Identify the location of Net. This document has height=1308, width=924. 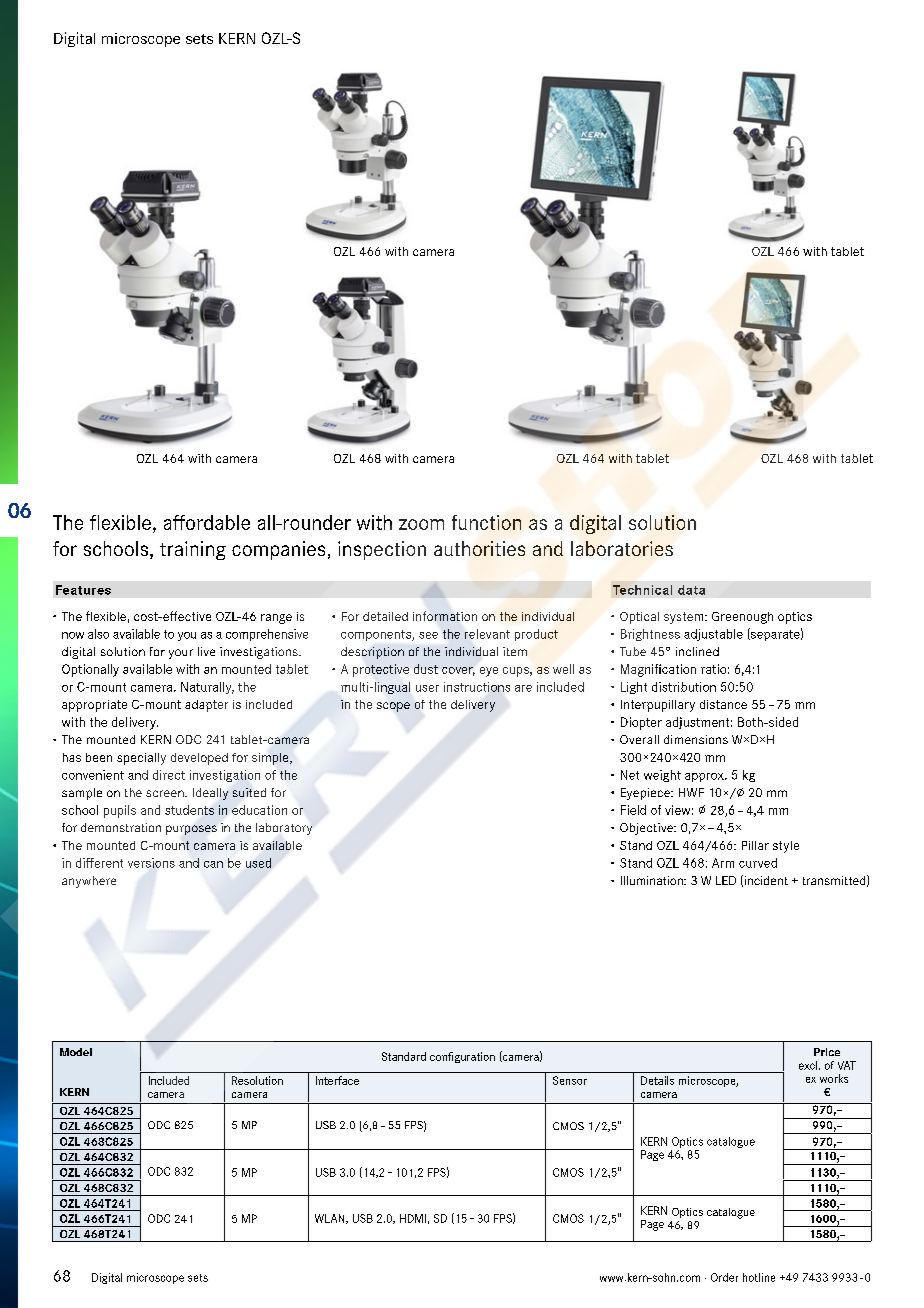
(630, 775).
